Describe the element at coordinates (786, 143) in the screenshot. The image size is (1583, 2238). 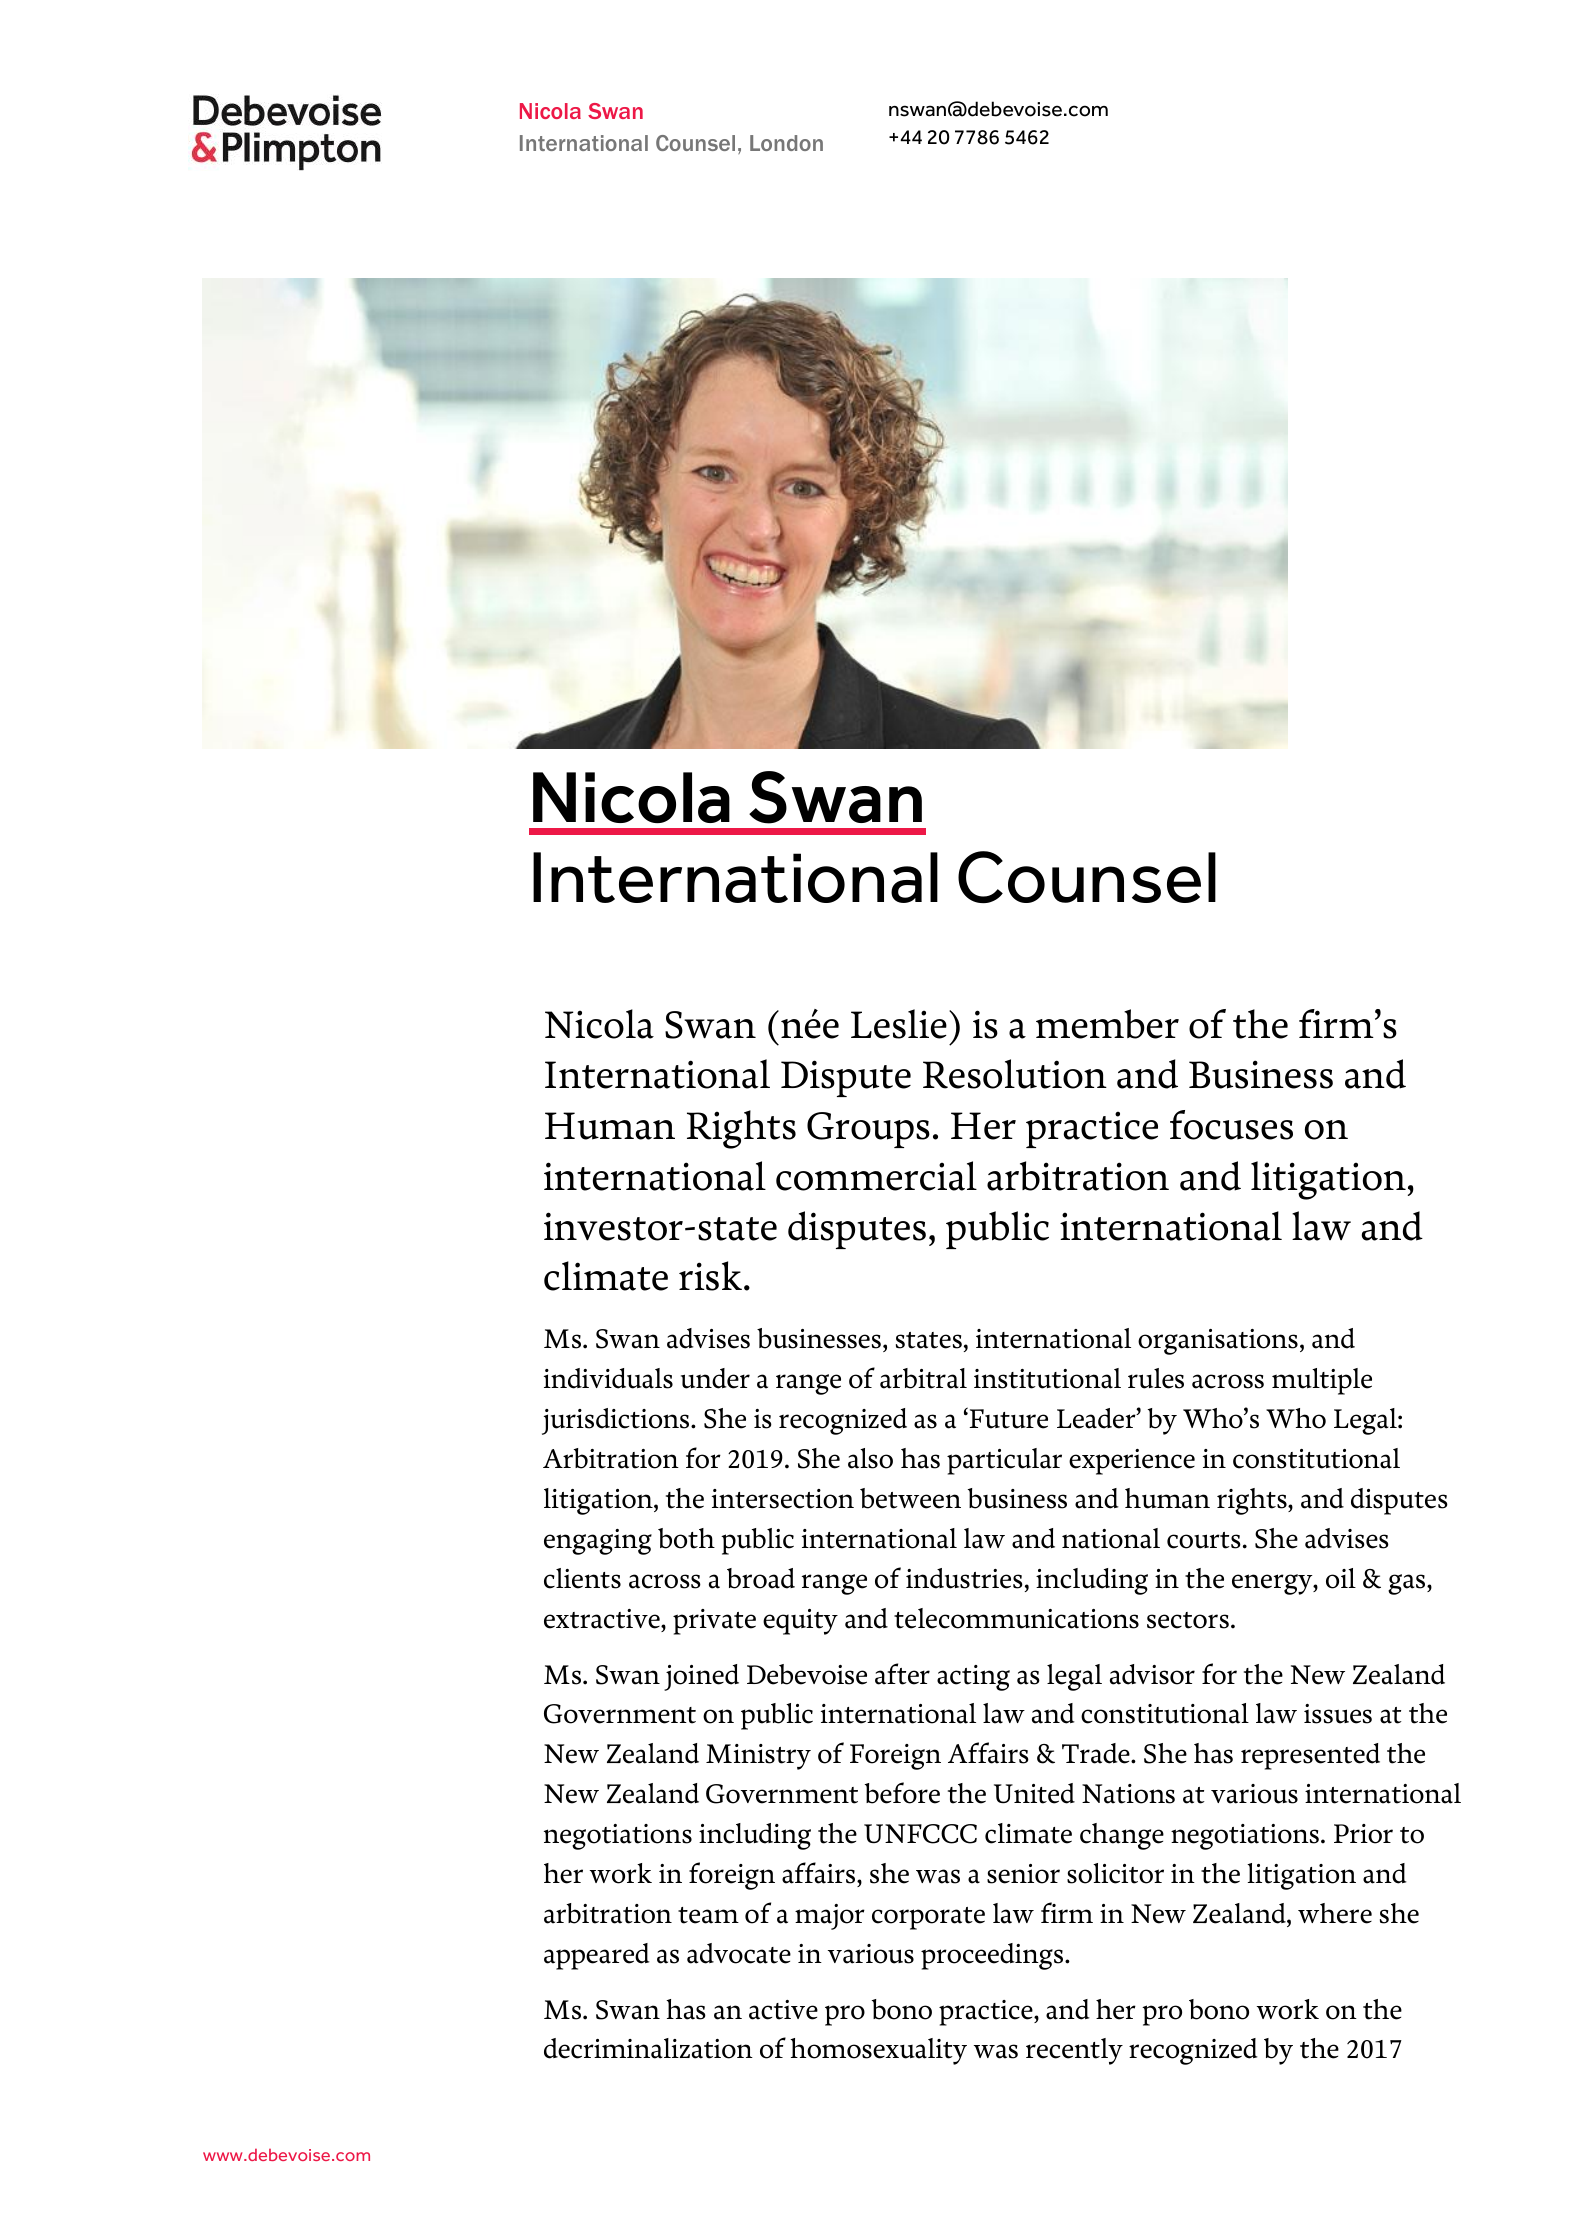
I see `London` at that location.
